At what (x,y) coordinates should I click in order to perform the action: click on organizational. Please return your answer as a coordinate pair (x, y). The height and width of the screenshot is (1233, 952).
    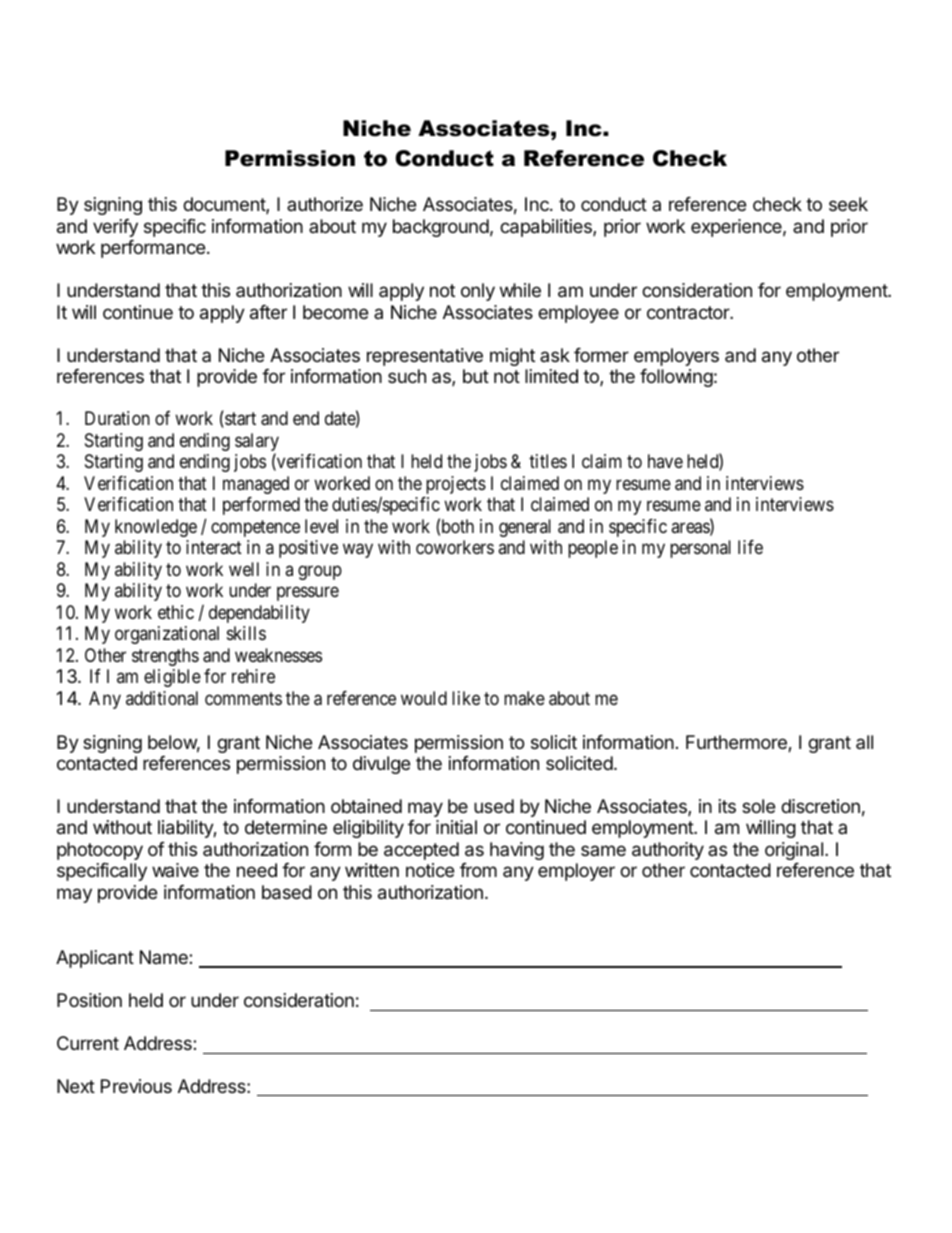
    Looking at the image, I should click on (167, 635).
